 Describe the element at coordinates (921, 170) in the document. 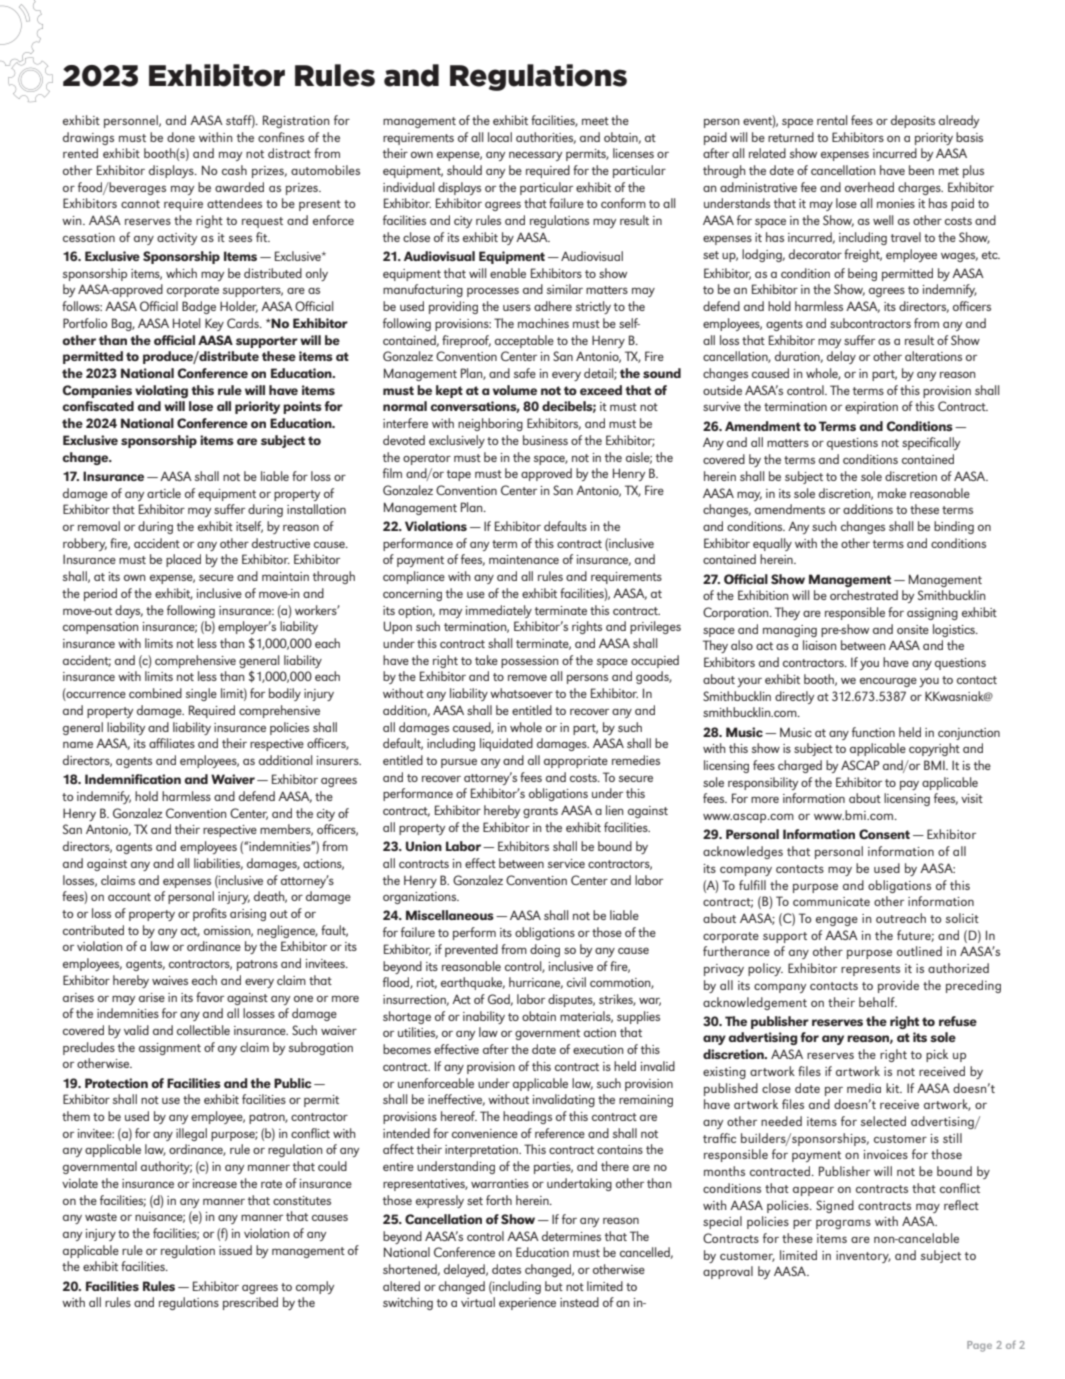

I see `been` at that location.
